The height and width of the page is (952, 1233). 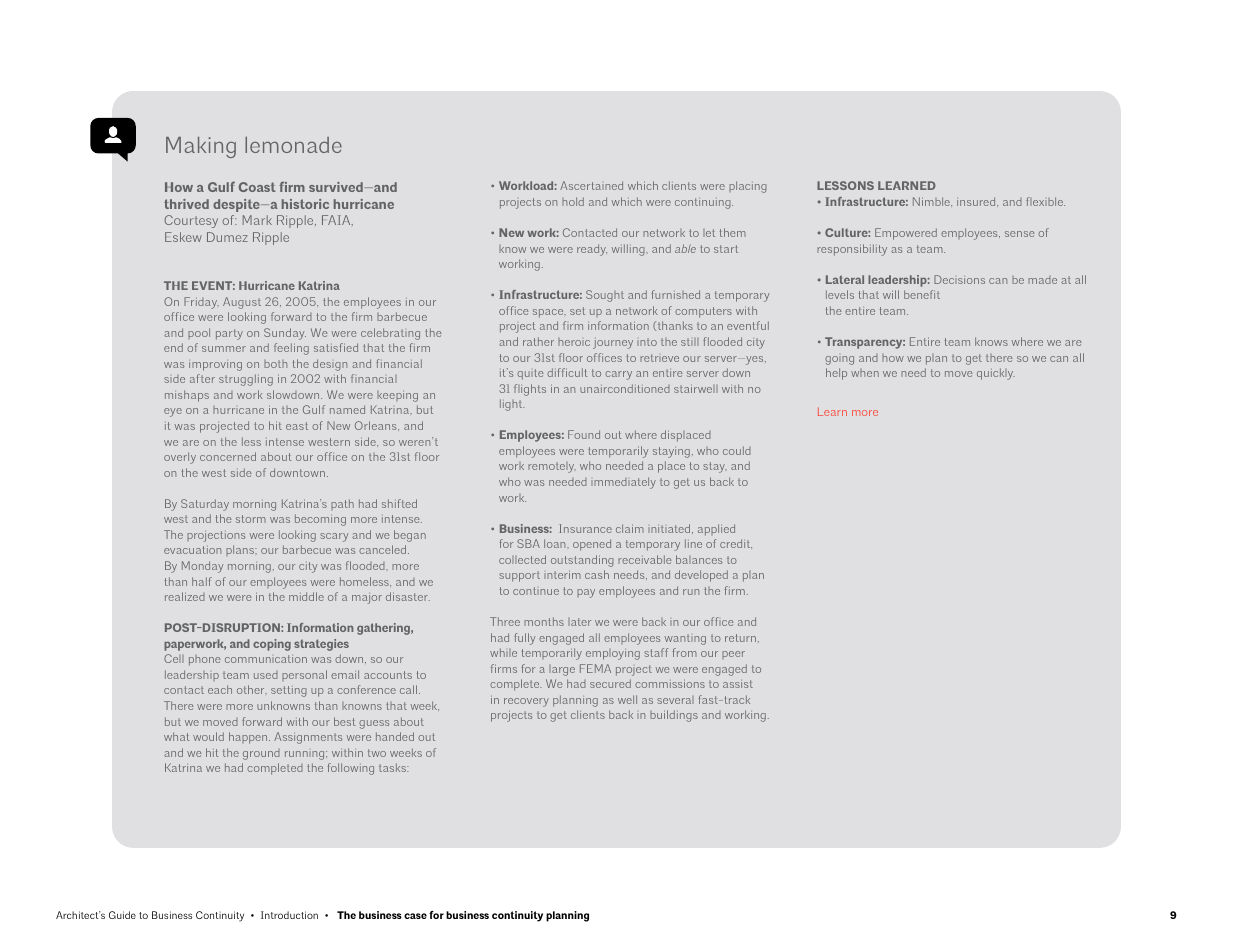 I want to click on Coast, so click(x=257, y=187).
